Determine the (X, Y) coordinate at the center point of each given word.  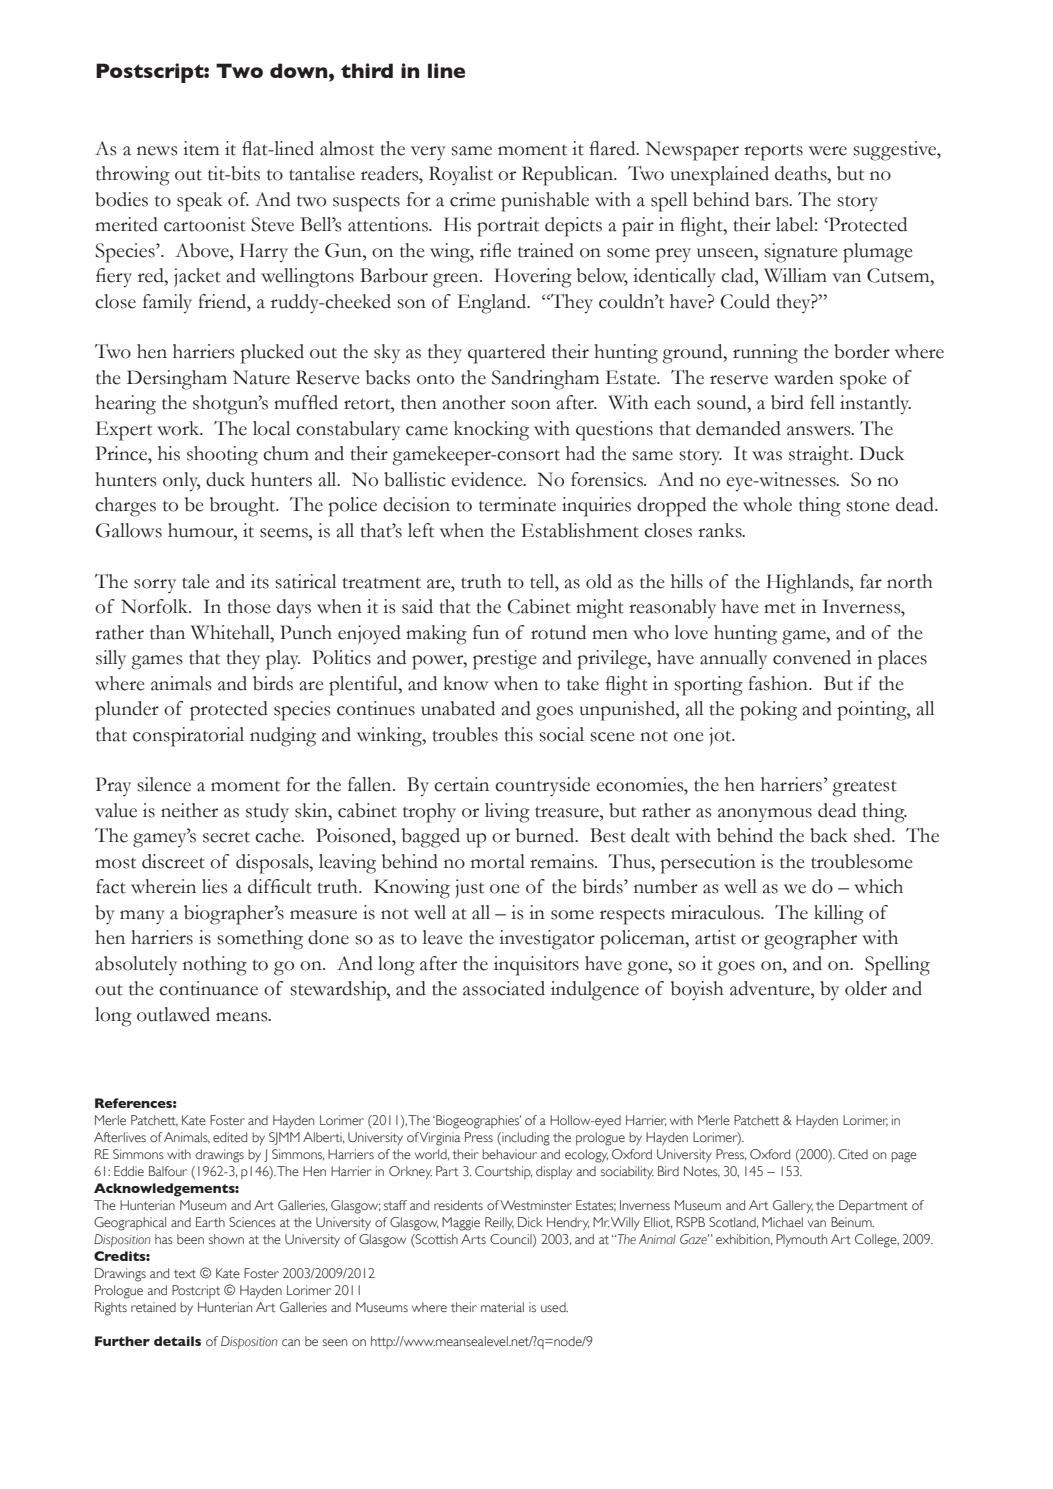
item (201, 148)
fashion (779, 683)
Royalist (461, 176)
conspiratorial (188, 737)
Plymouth (801, 1240)
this (518, 734)
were (828, 151)
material (502, 1307)
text (185, 1273)
